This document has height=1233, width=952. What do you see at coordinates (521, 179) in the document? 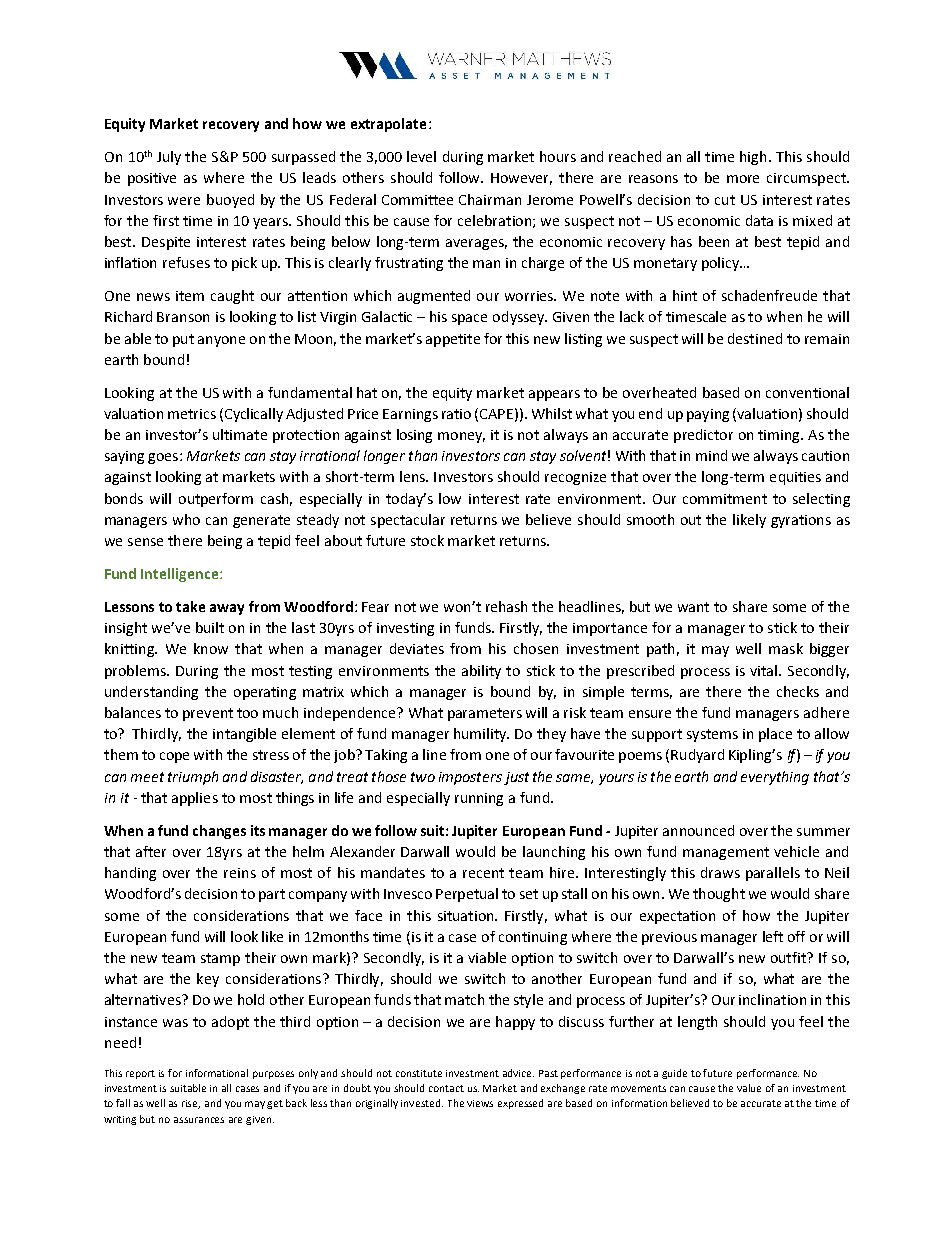
I see `However` at bounding box center [521, 179].
